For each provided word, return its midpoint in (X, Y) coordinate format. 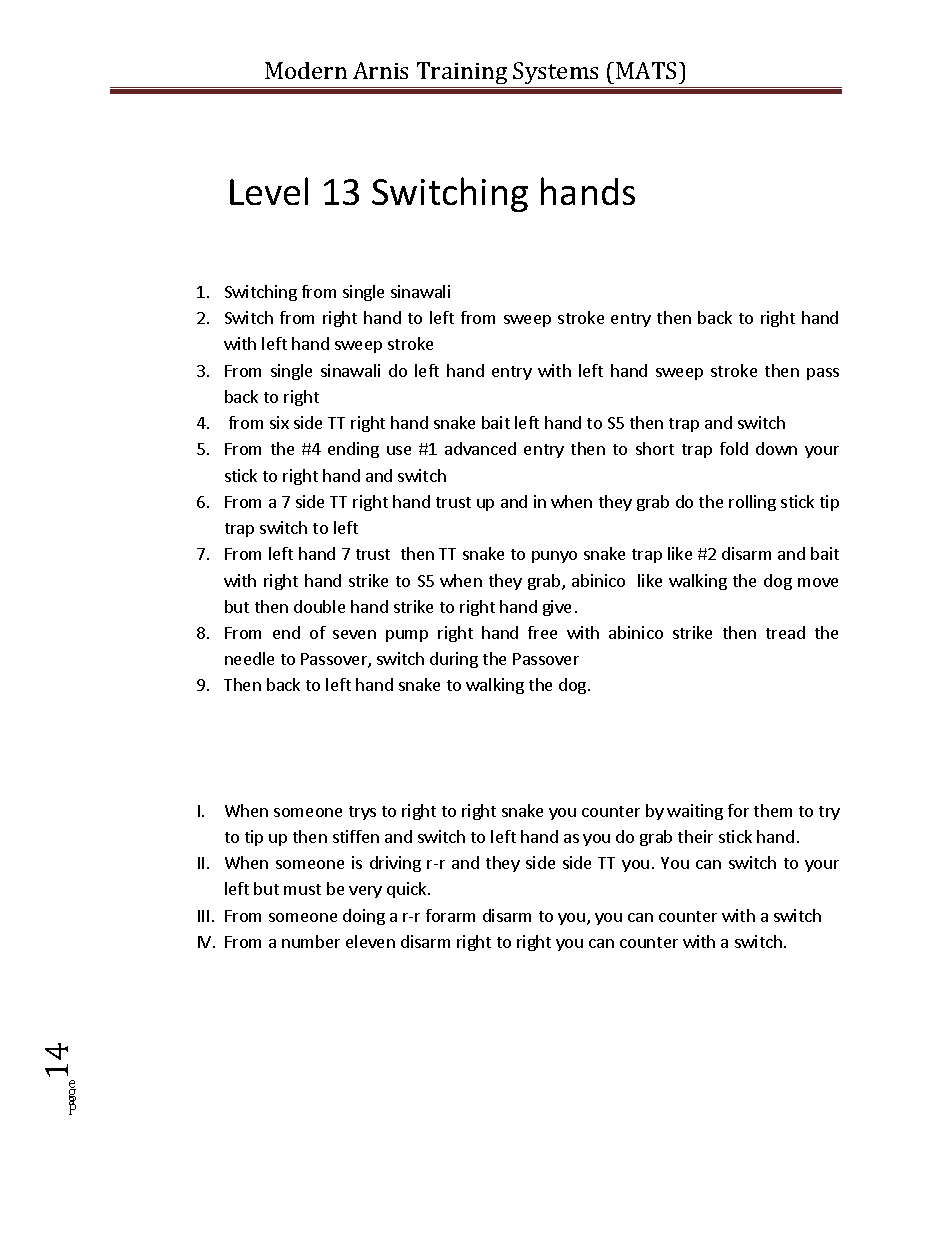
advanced (480, 448)
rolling (752, 503)
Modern (306, 70)
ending (353, 450)
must (302, 889)
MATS (648, 70)
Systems (557, 75)
